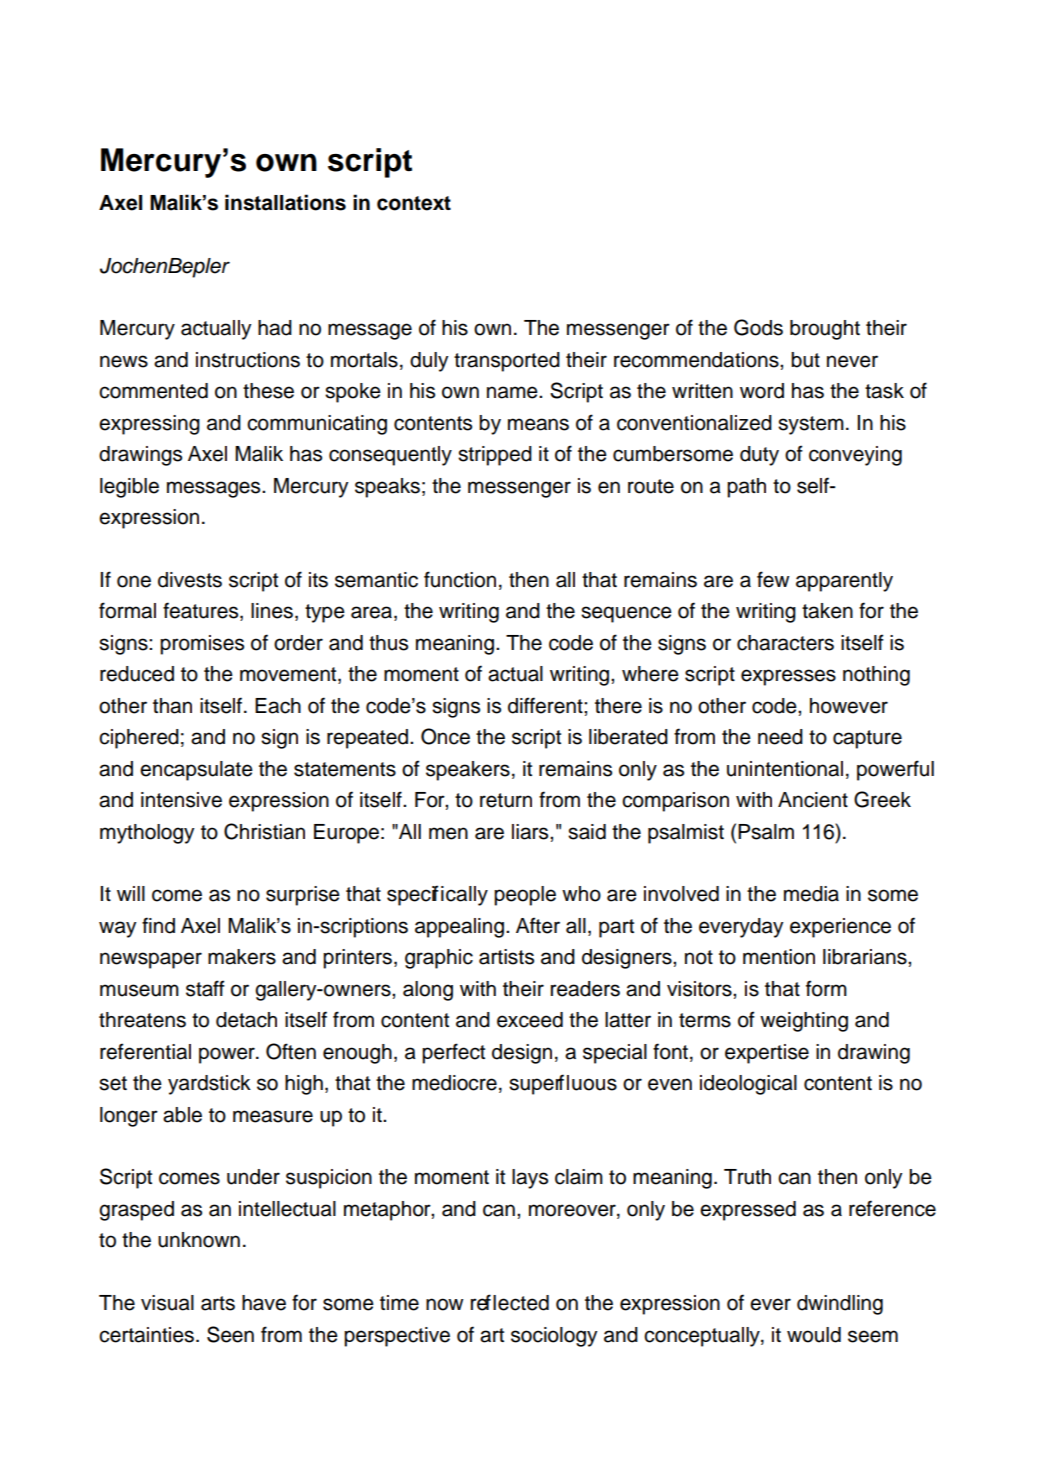 This screenshot has width=1040, height=1471. I want to click on features, so click(202, 611).
